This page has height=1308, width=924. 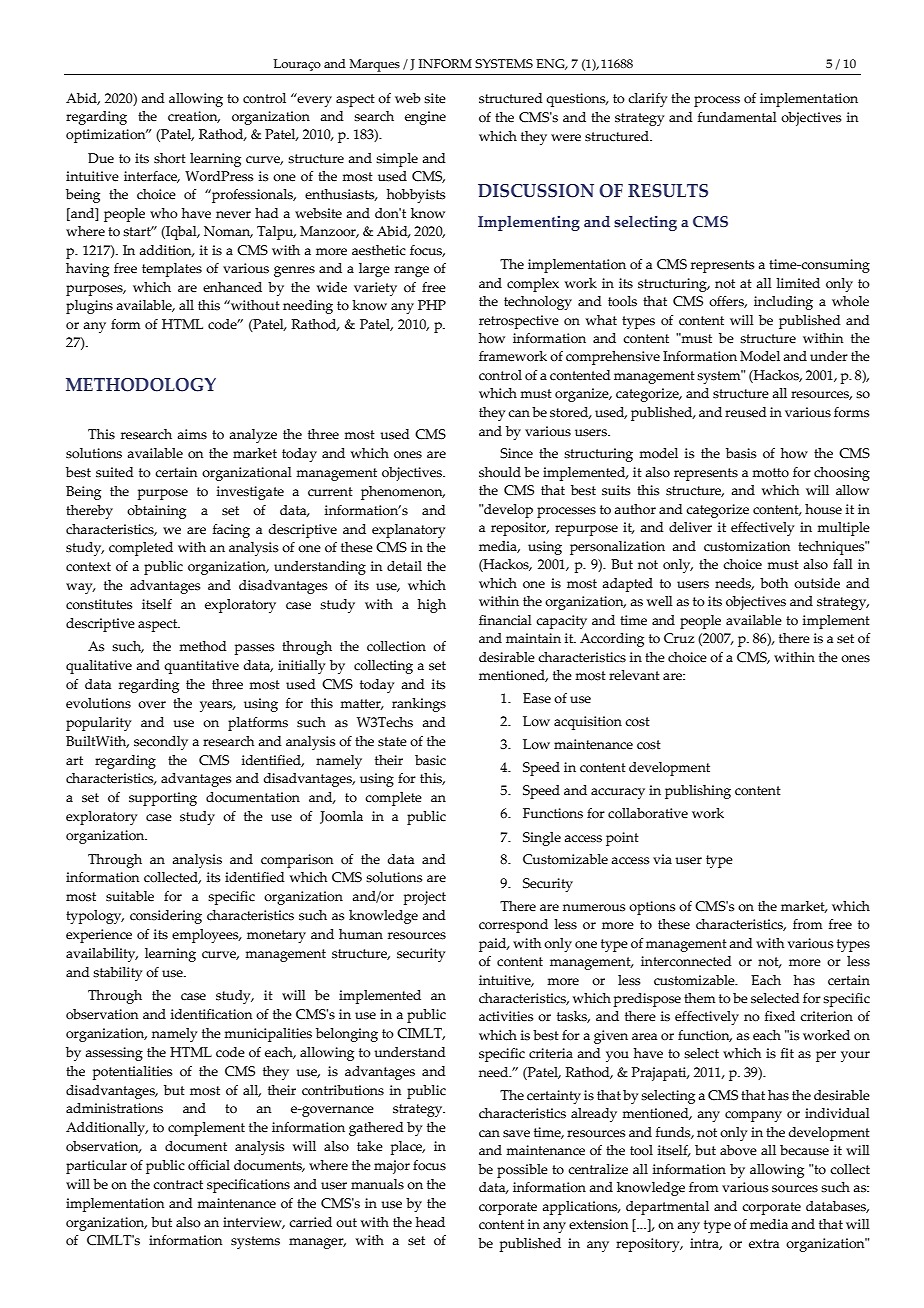 I want to click on quantitative, so click(x=201, y=667).
